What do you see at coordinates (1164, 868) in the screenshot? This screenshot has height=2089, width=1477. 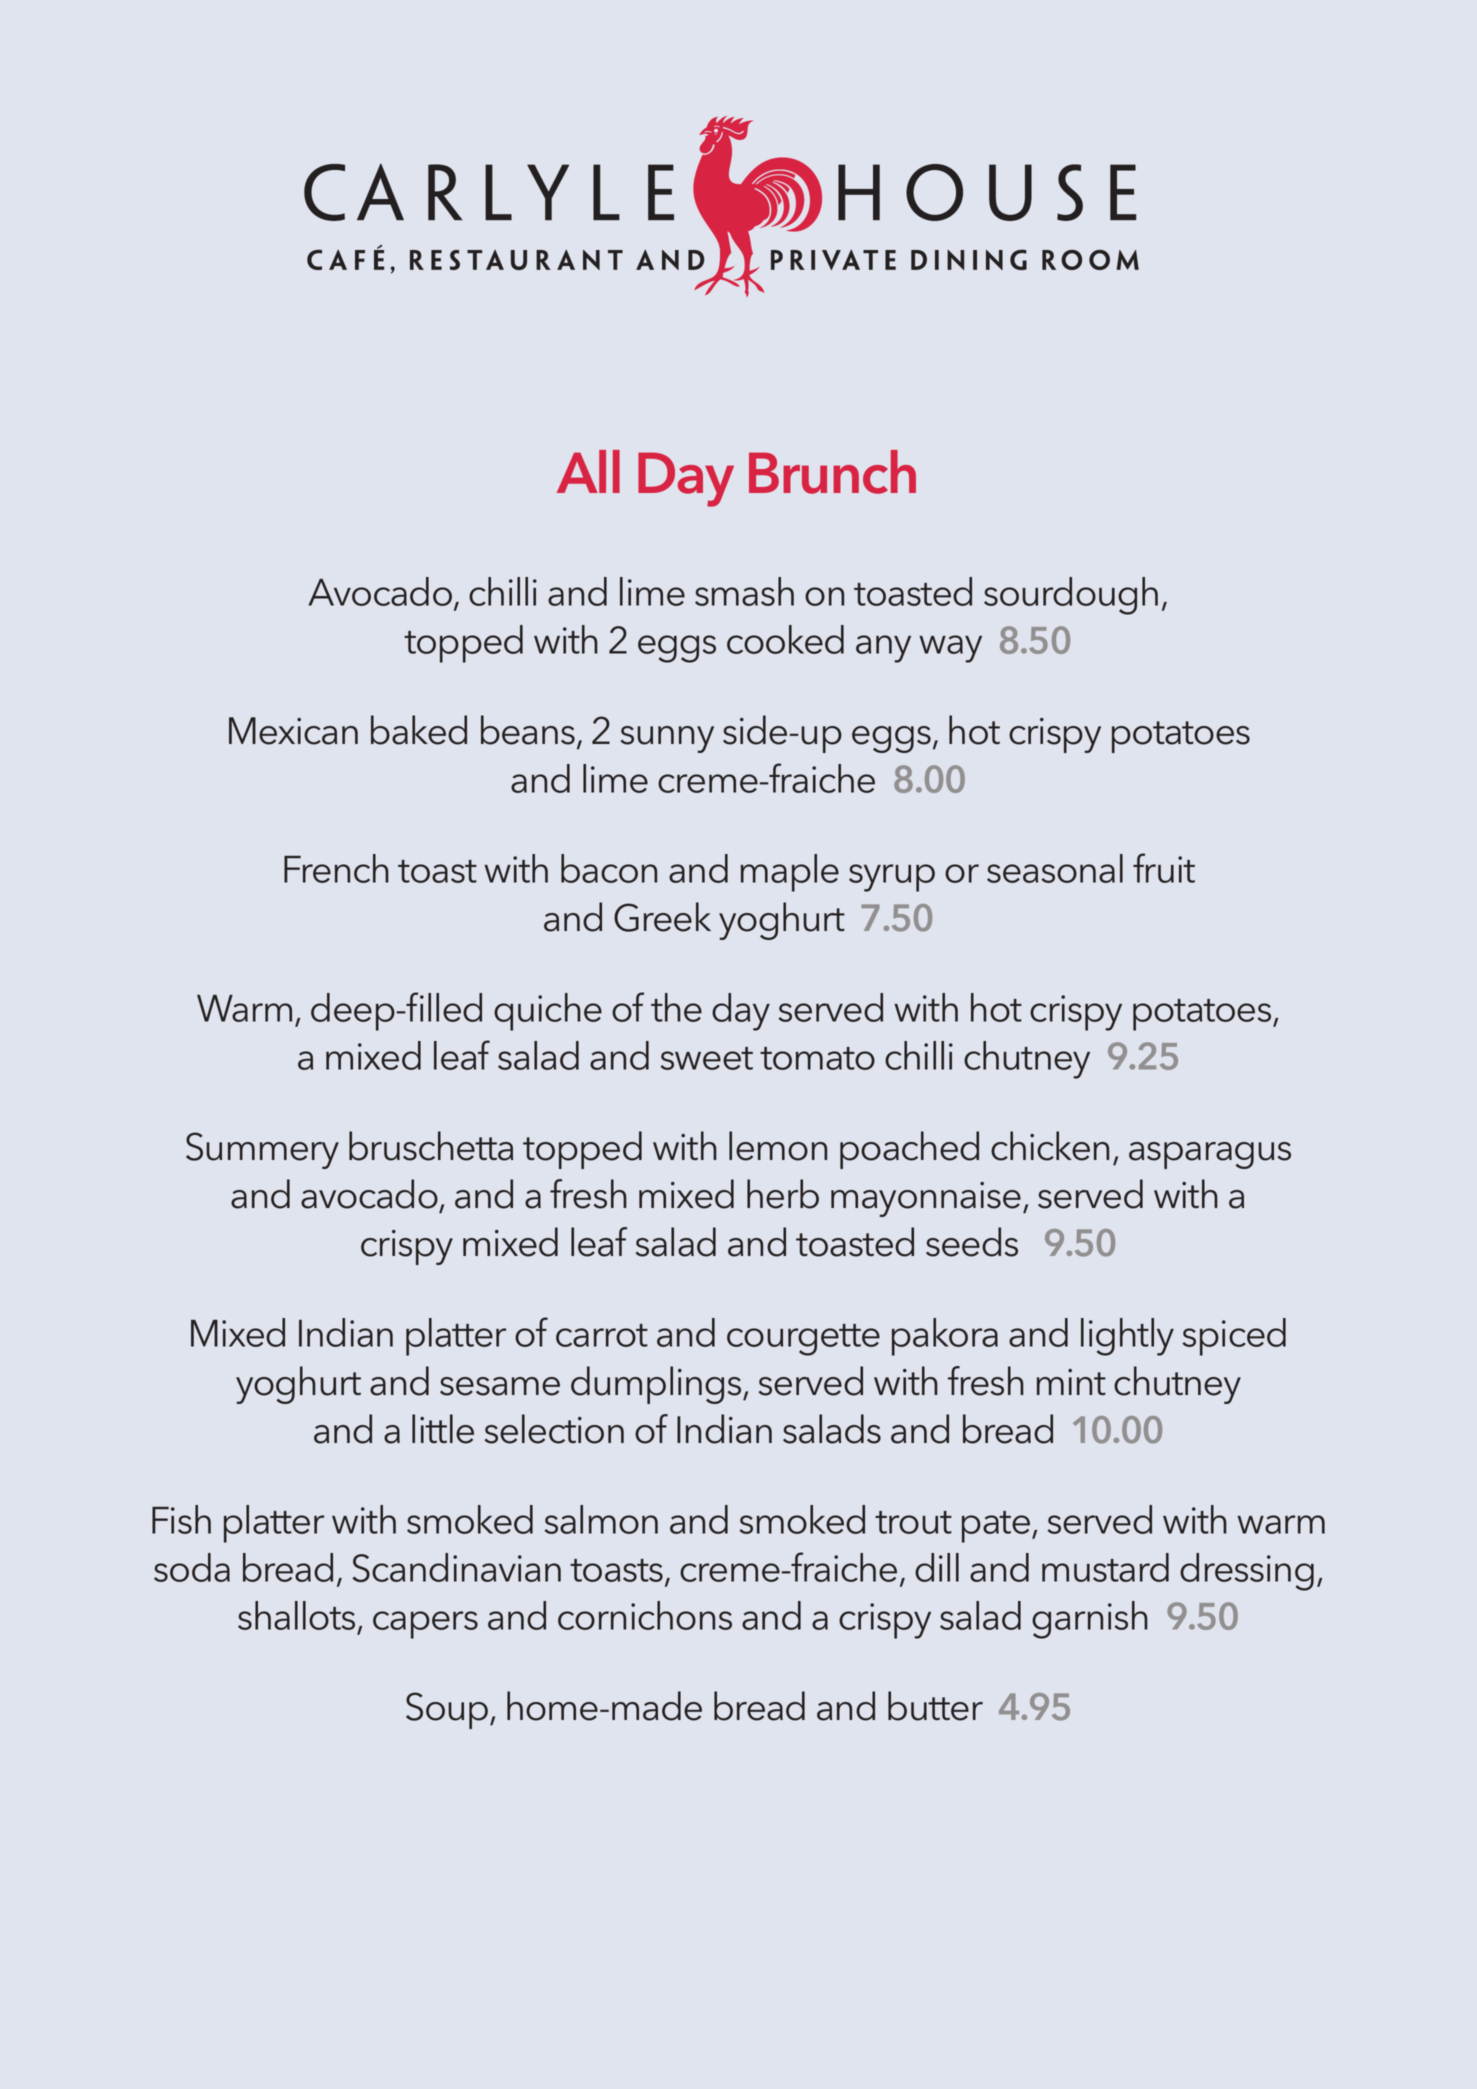 I see `fruit` at bounding box center [1164, 868].
